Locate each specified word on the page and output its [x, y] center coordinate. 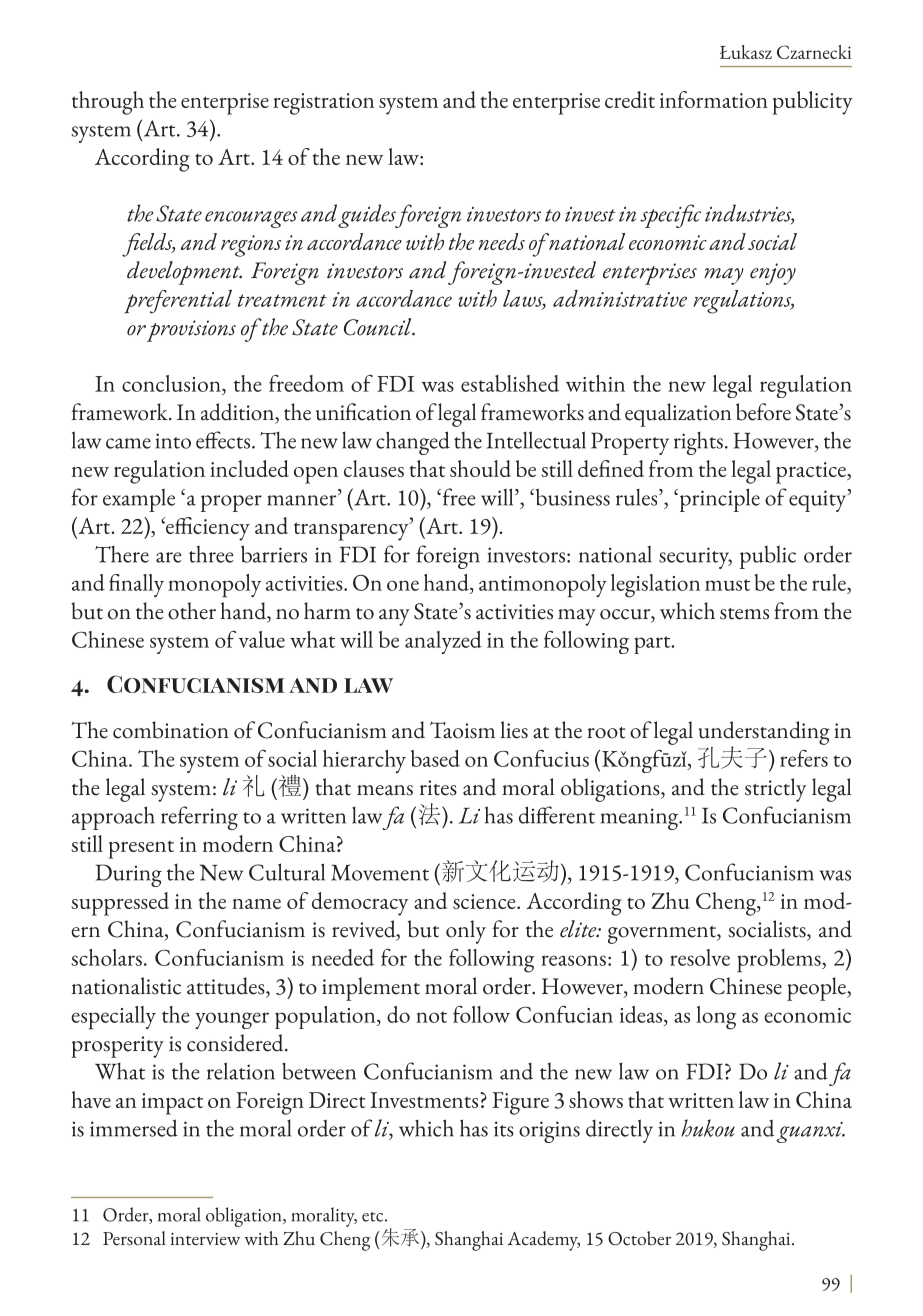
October [639, 1238]
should [480, 468]
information [714, 99]
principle [718, 500]
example [139, 500]
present [141, 849]
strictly [775, 790]
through [108, 103]
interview [205, 1239]
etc [372, 1217]
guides [368, 216]
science [485, 901]
